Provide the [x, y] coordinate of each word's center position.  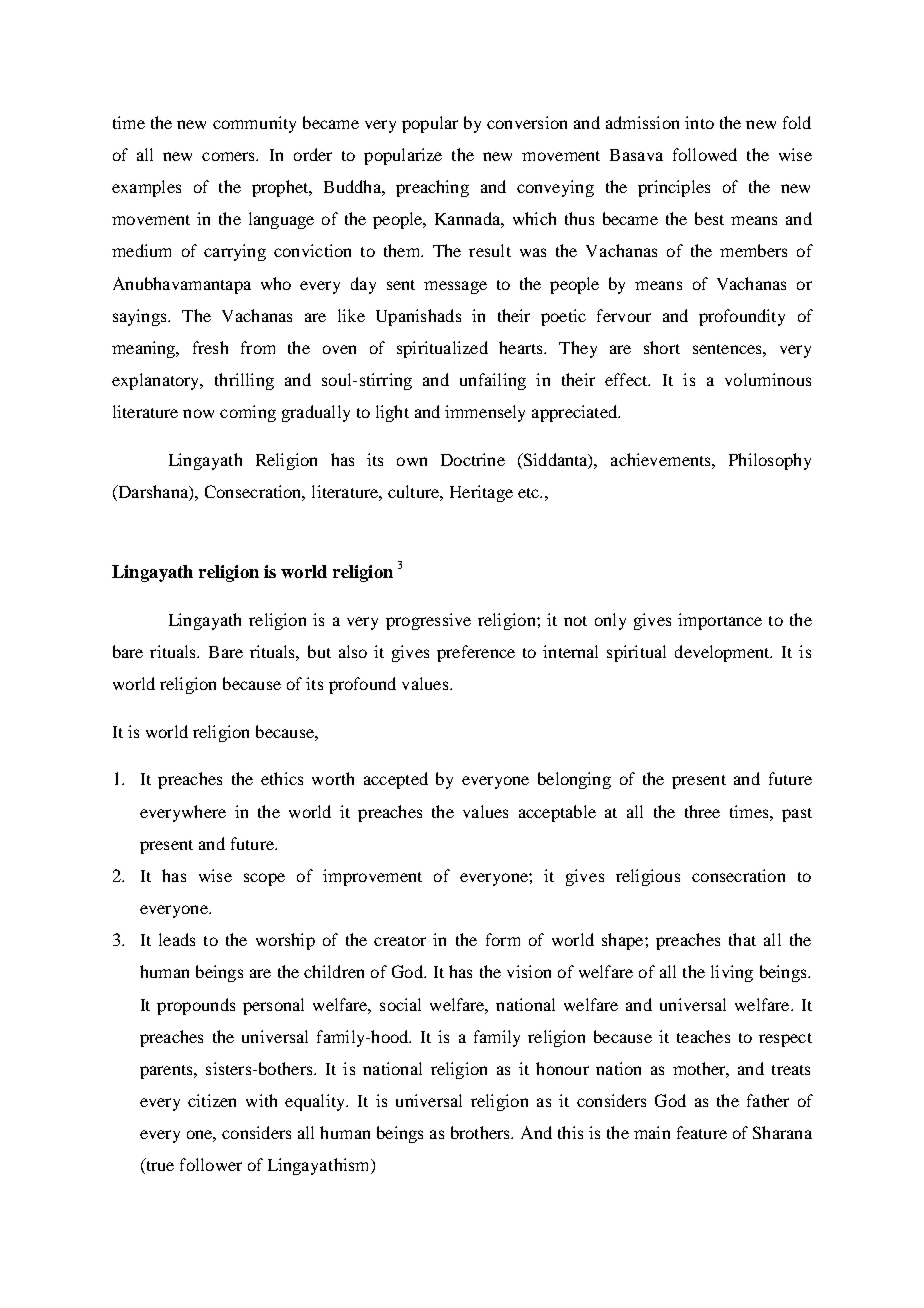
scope [264, 879]
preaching [432, 188]
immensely [485, 413]
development [723, 653]
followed [705, 154]
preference [476, 653]
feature [702, 1132]
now [198, 413]
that [742, 939]
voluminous [768, 379]
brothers [481, 1132]
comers [230, 156]
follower [211, 1164]
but [319, 651]
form [503, 939]
